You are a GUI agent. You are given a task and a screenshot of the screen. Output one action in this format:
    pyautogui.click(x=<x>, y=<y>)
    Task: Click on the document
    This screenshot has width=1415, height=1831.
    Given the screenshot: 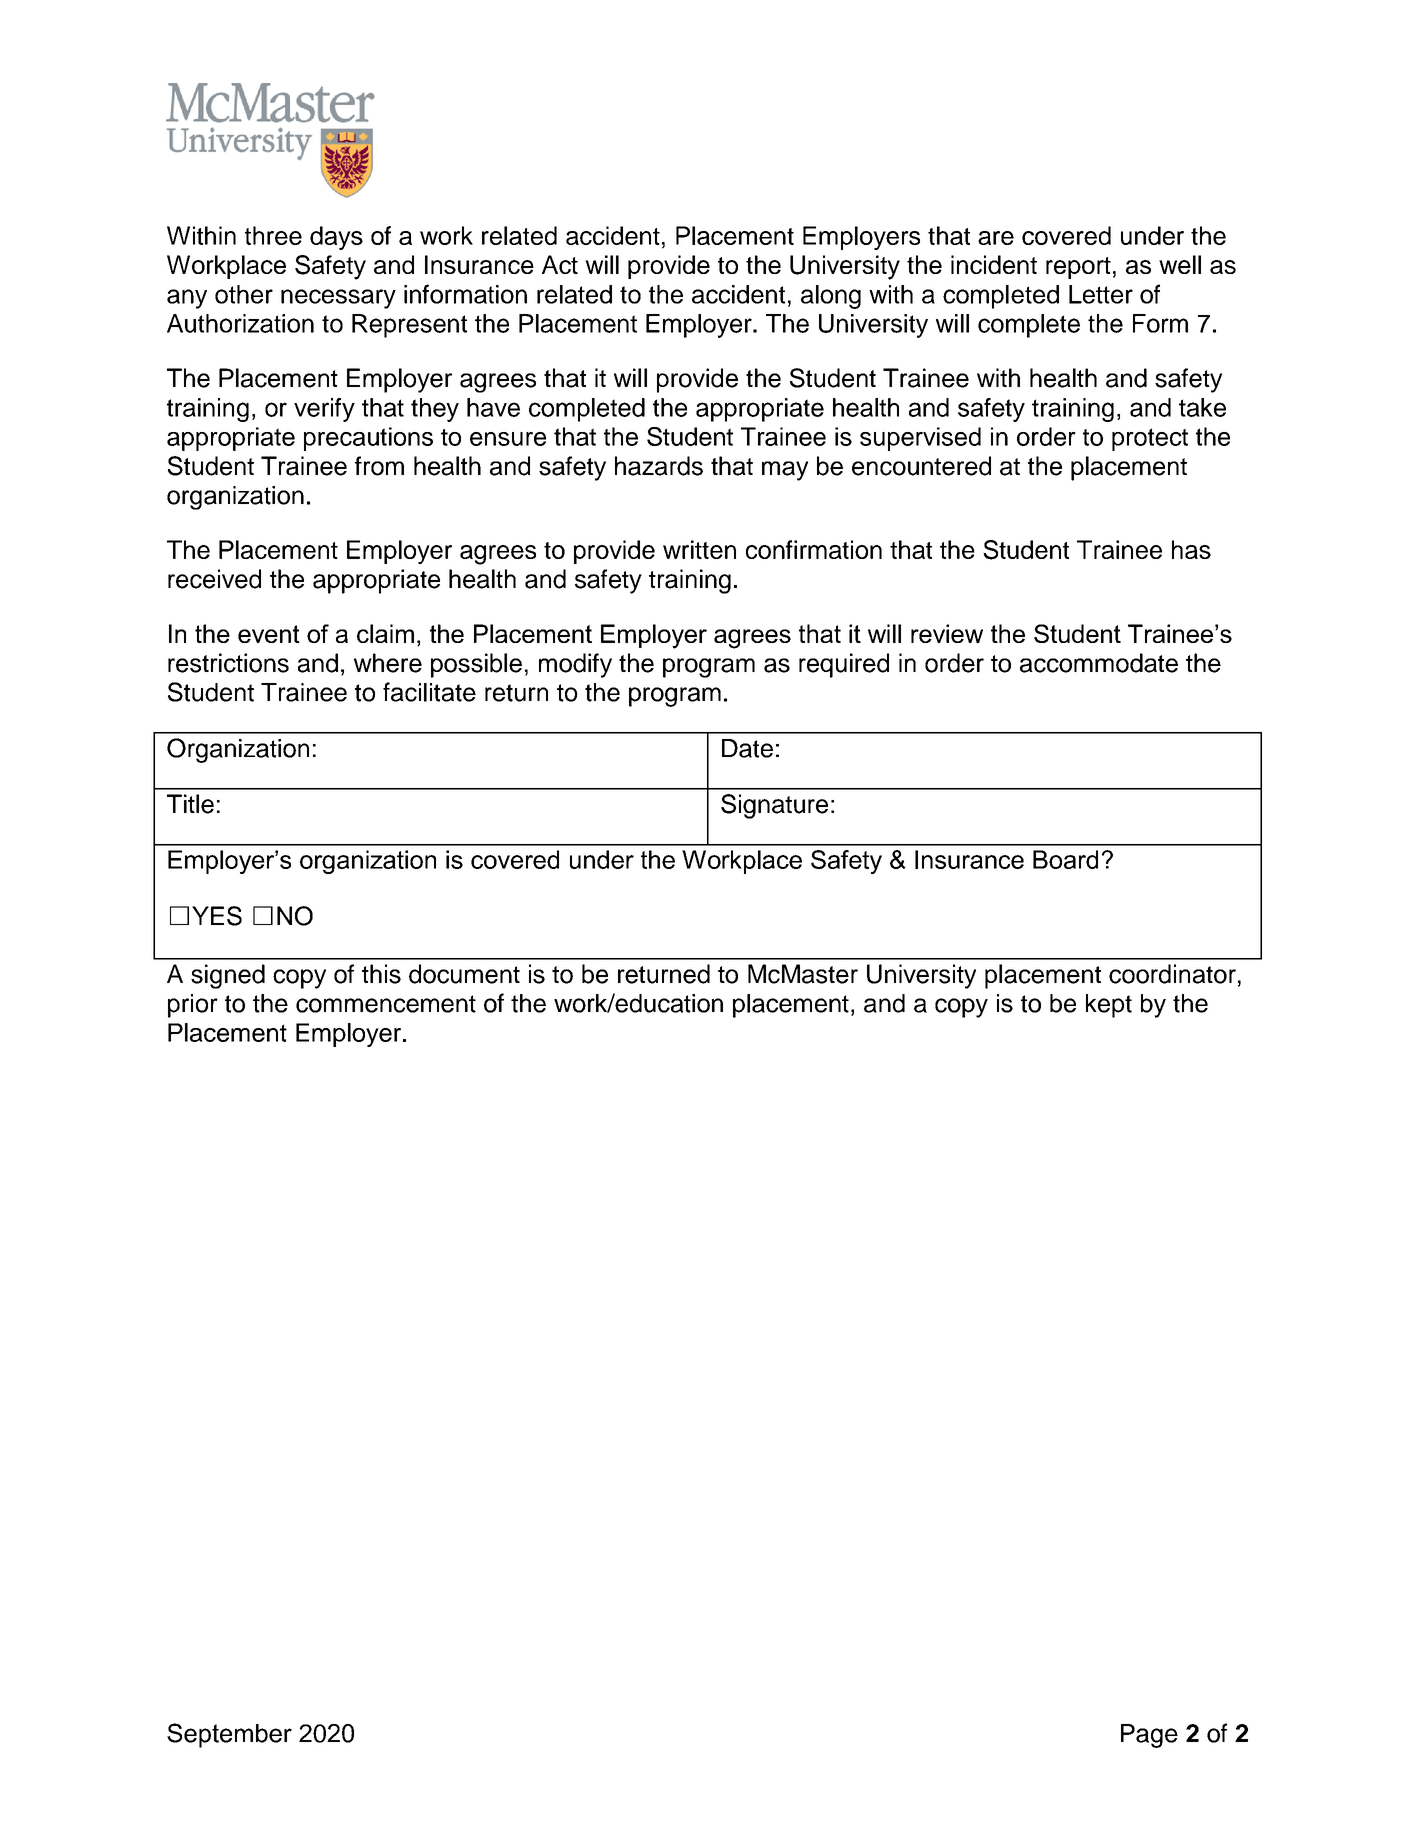 What is the action you would take?
    pyautogui.click(x=464, y=974)
